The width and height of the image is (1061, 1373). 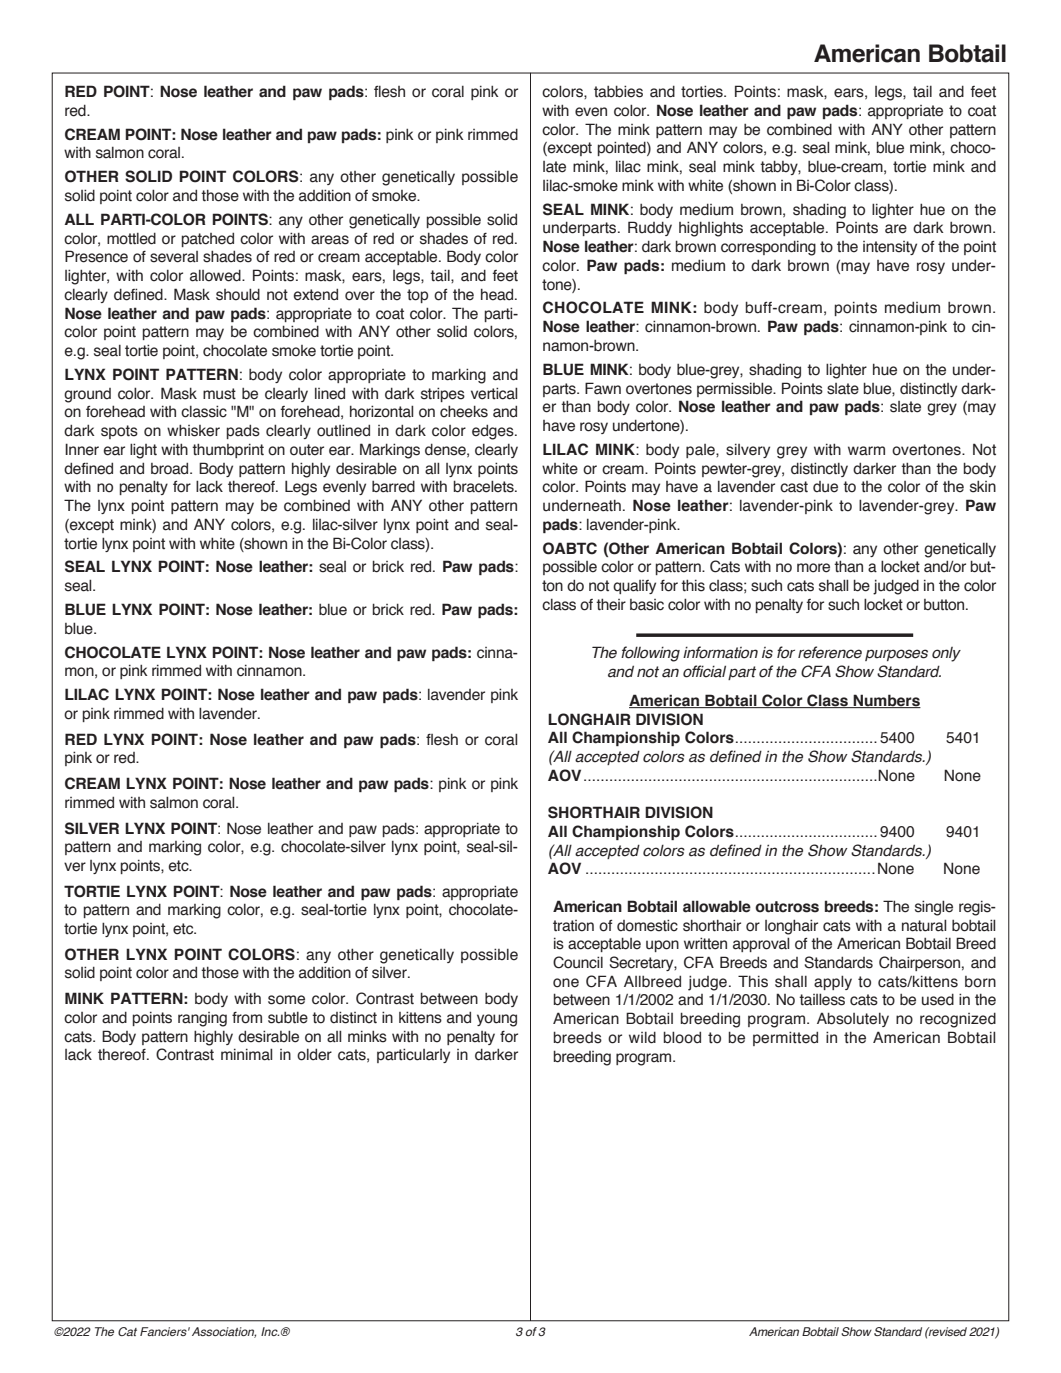 I want to click on intensity, so click(x=890, y=248).
